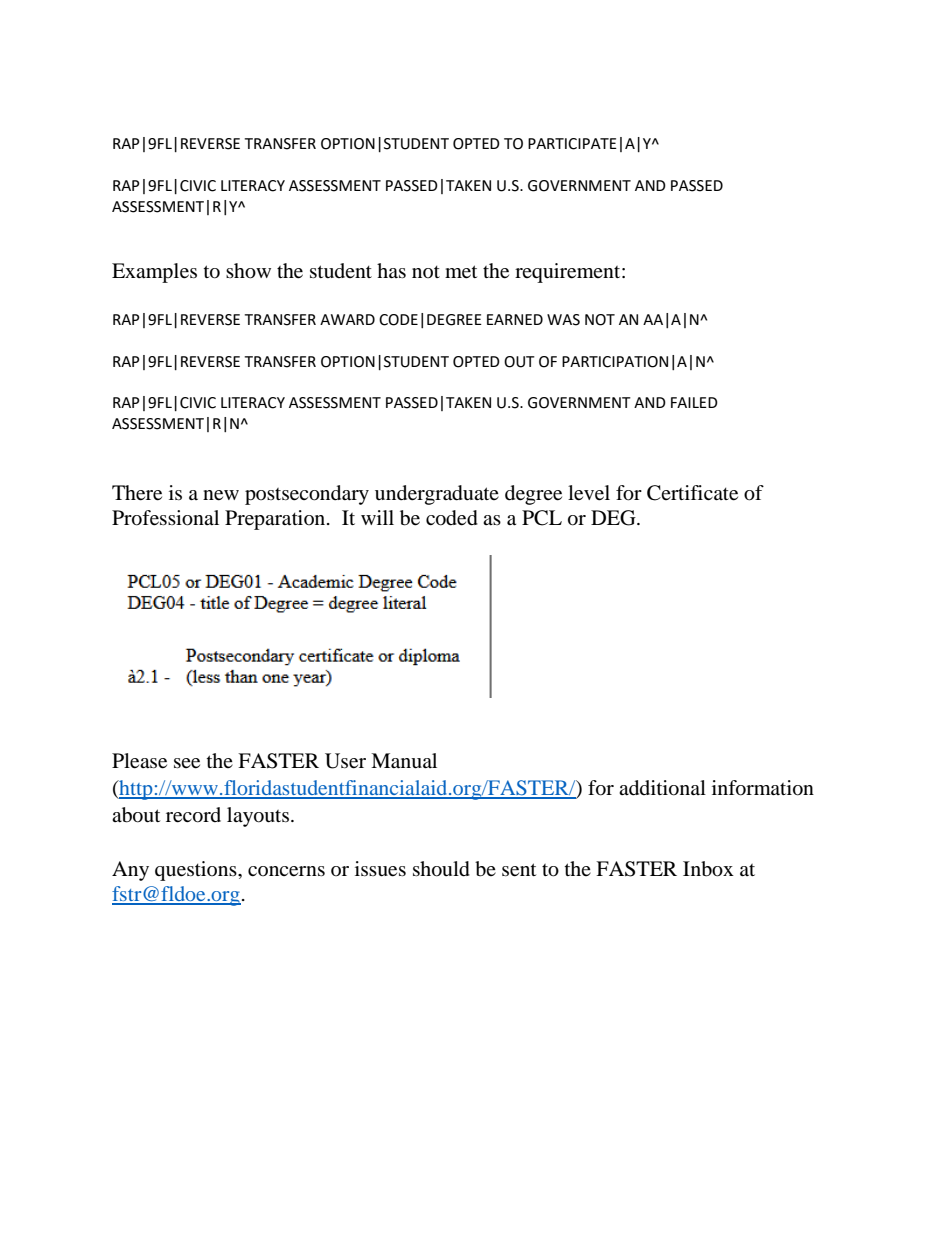 The height and width of the screenshot is (1233, 952). What do you see at coordinates (461, 272) in the screenshot?
I see `met` at bounding box center [461, 272].
